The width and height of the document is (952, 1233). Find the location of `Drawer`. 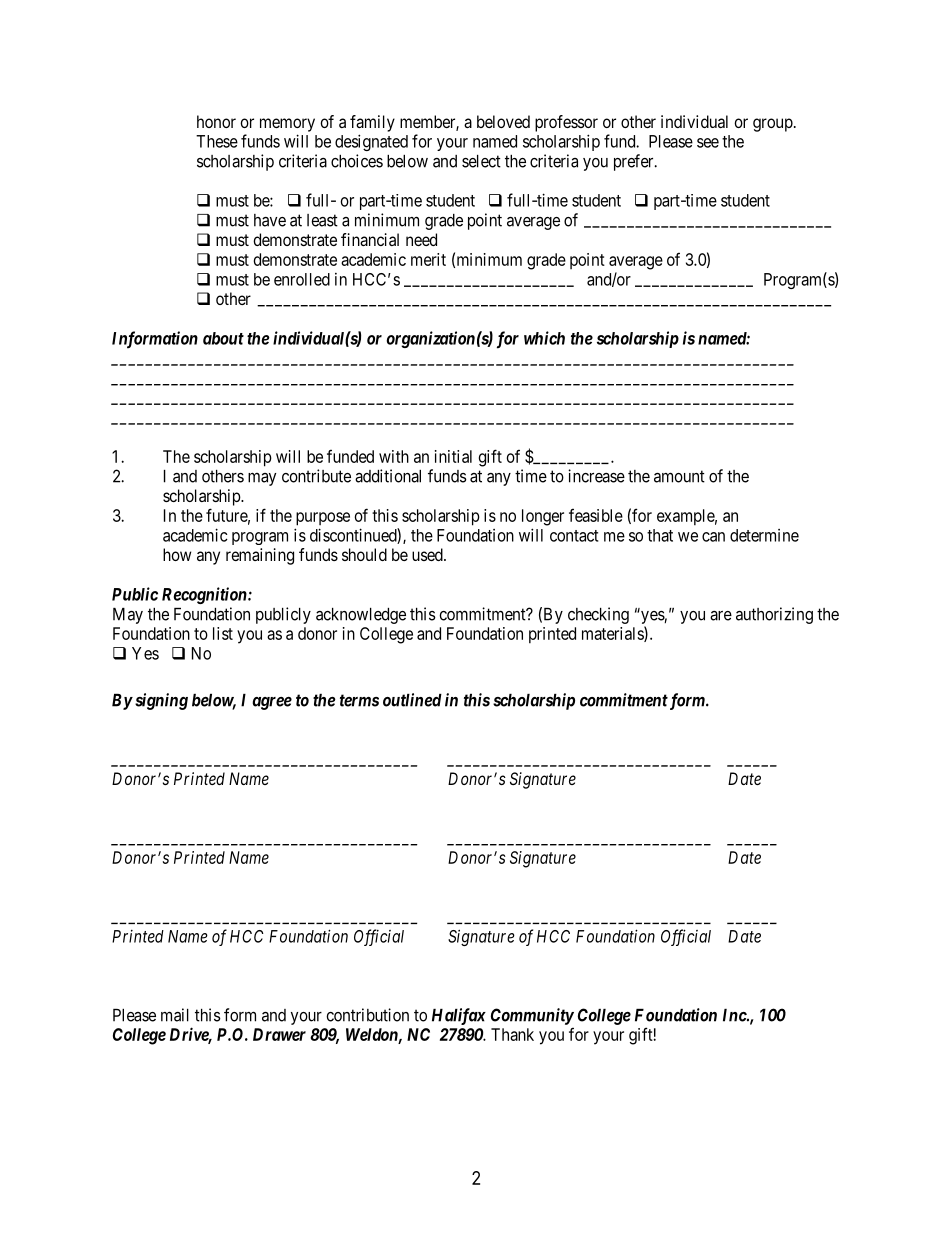

Drawer is located at coordinates (279, 1034).
